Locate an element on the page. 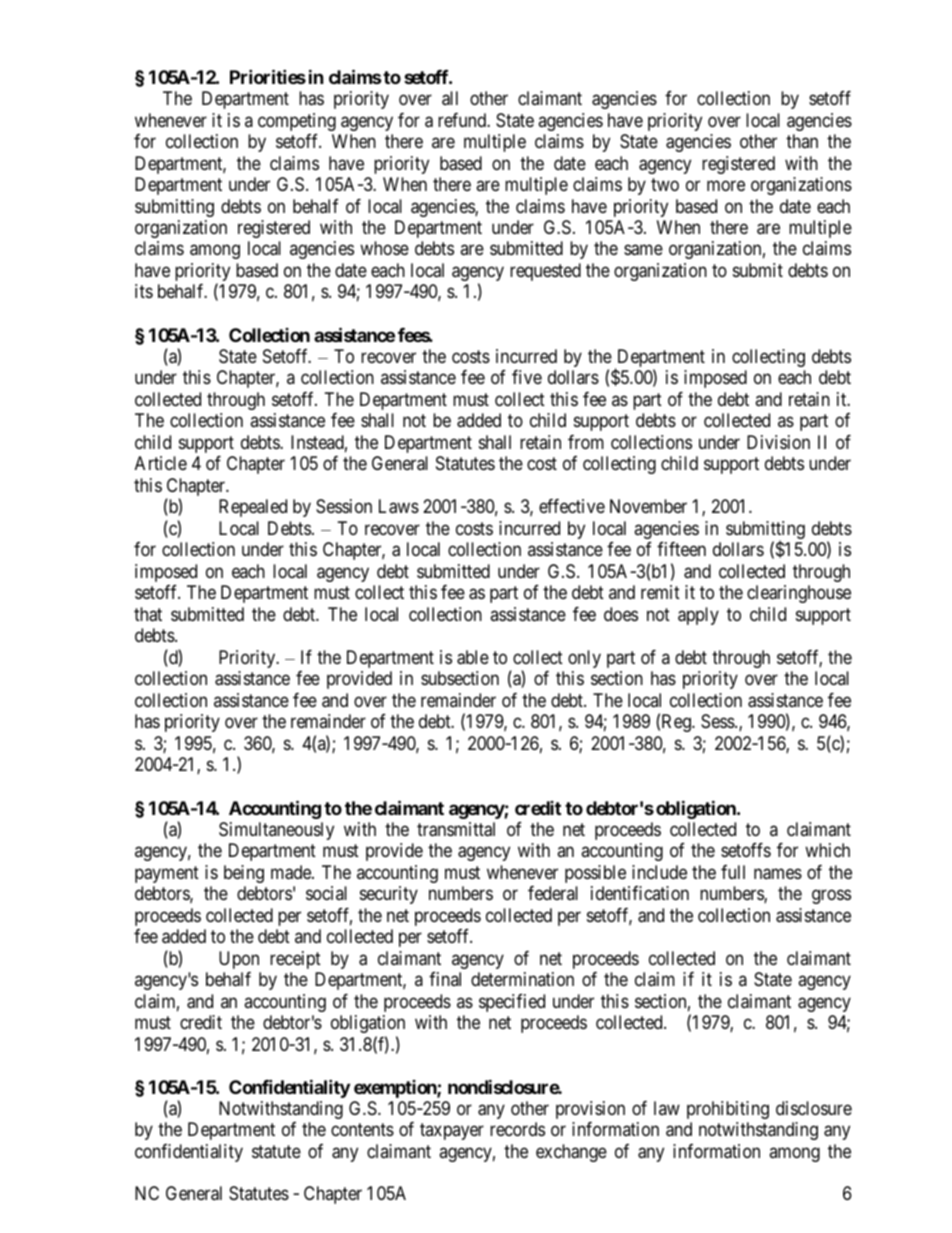  Article is located at coordinates (161, 463).
